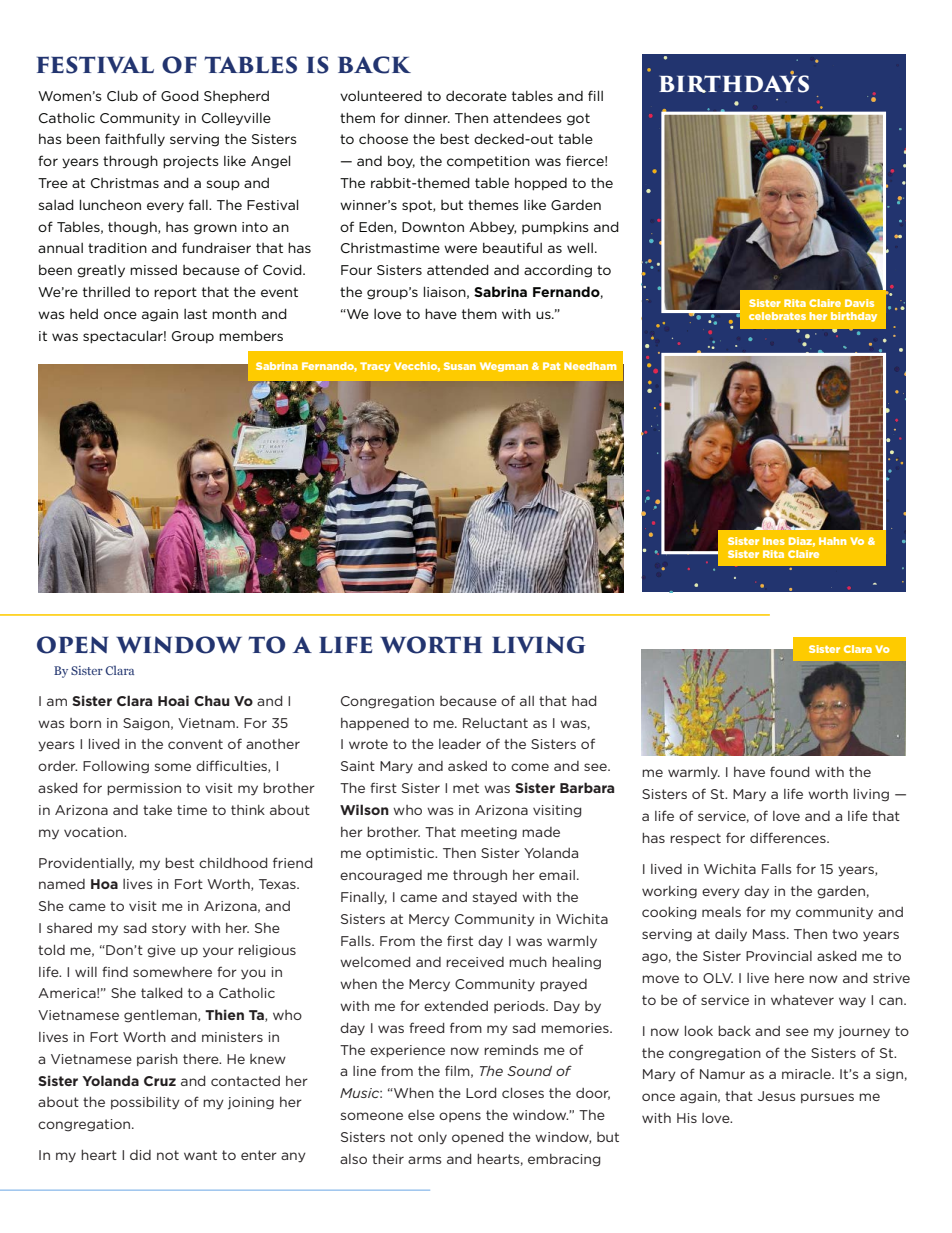  What do you see at coordinates (432, 1138) in the screenshot?
I see `only` at bounding box center [432, 1138].
